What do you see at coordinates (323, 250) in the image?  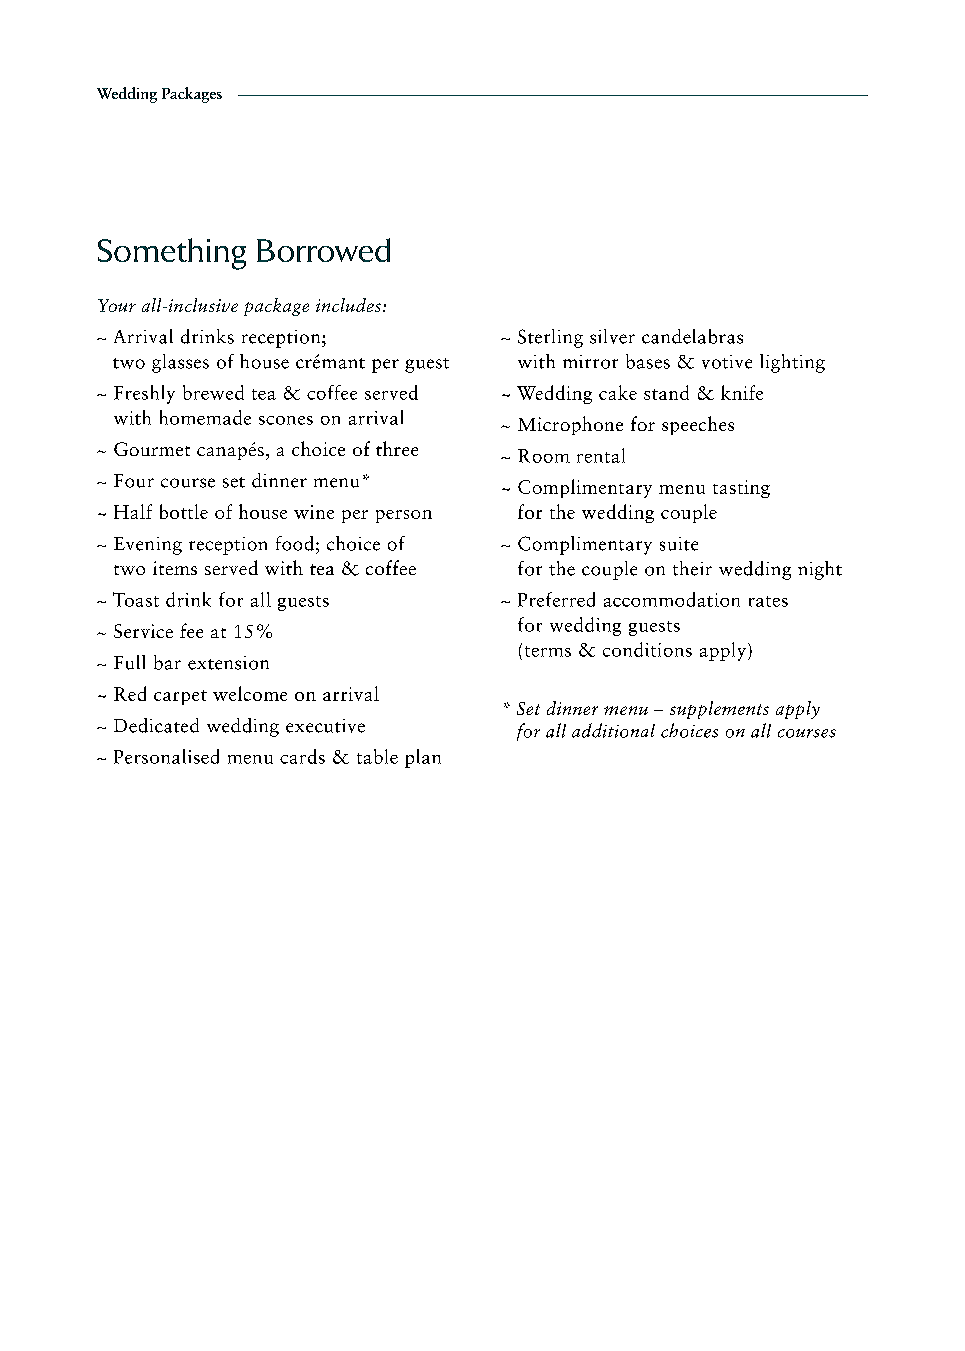 I see `Borrowed` at bounding box center [323, 250].
